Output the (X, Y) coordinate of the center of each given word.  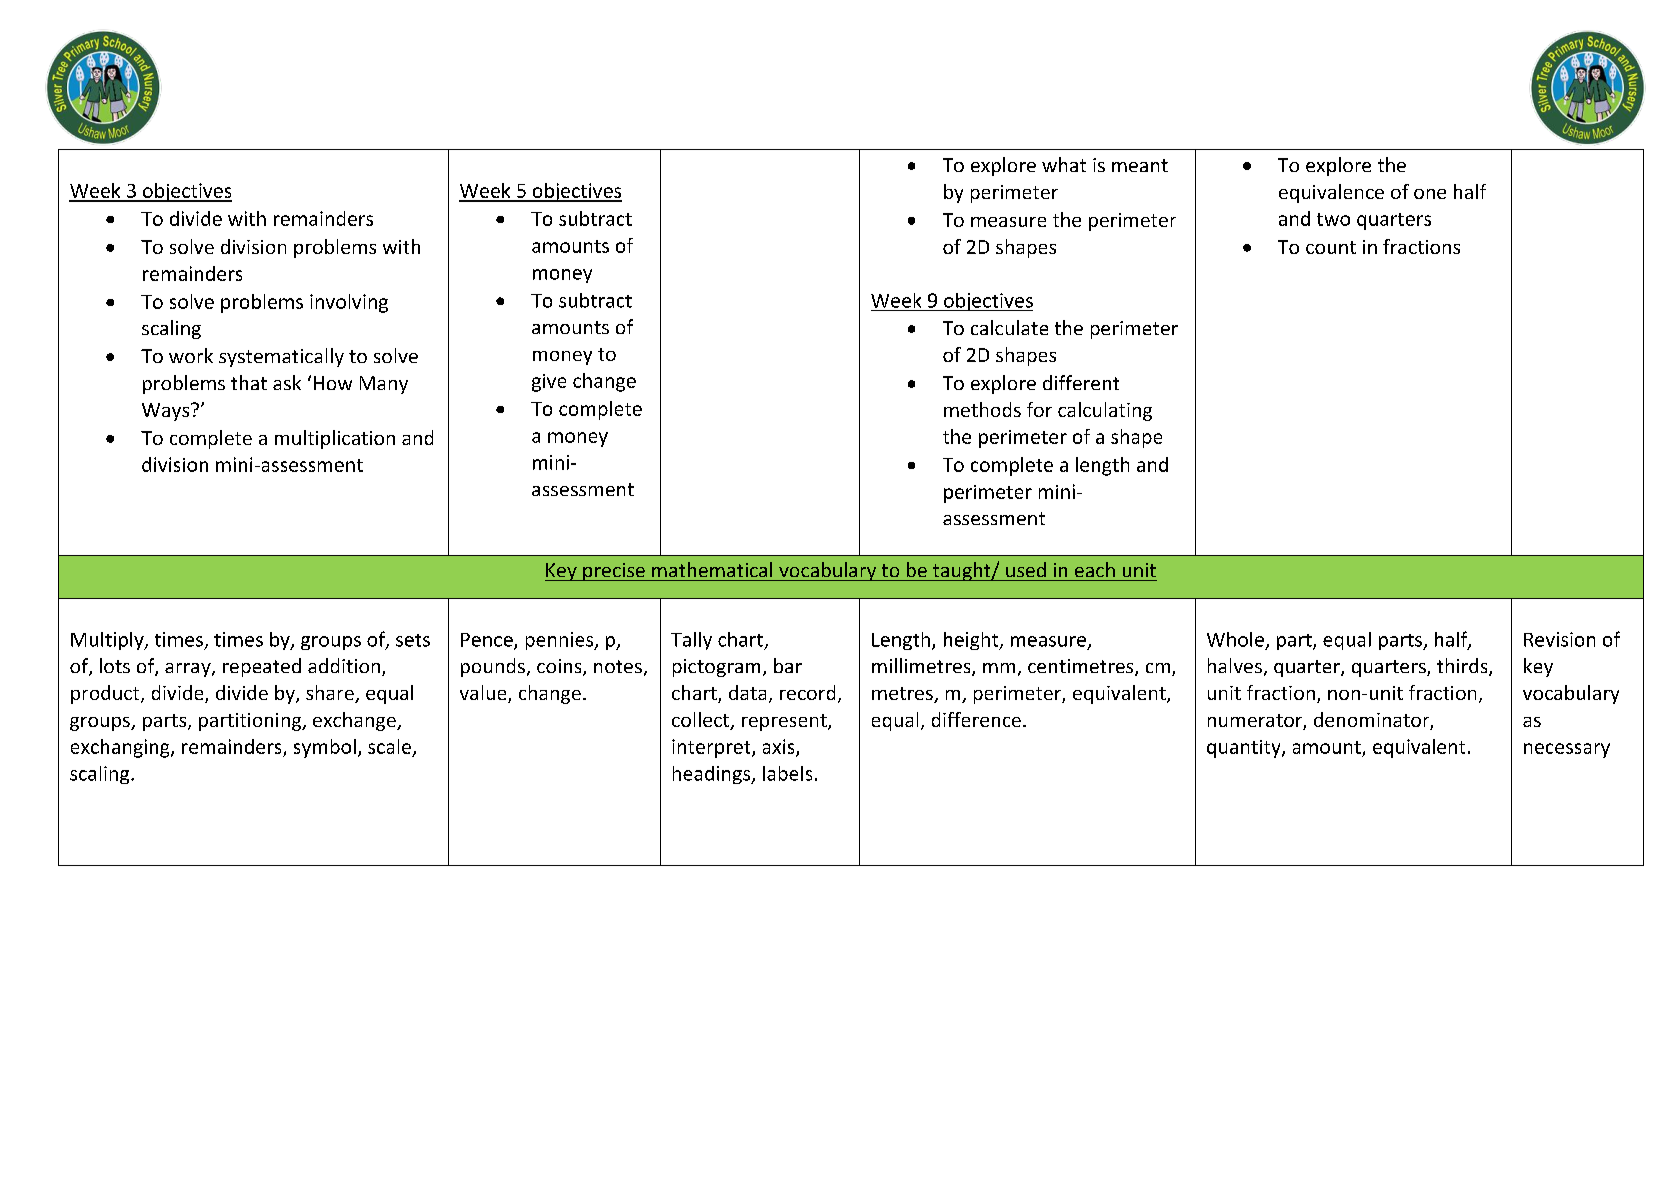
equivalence (1331, 193)
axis (780, 747)
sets (413, 640)
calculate (1009, 327)
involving (349, 303)
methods (982, 409)
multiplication (335, 439)
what (1064, 164)
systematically (281, 357)
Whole (1235, 639)
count (1331, 247)
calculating (1105, 411)
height (972, 641)
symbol (325, 748)
